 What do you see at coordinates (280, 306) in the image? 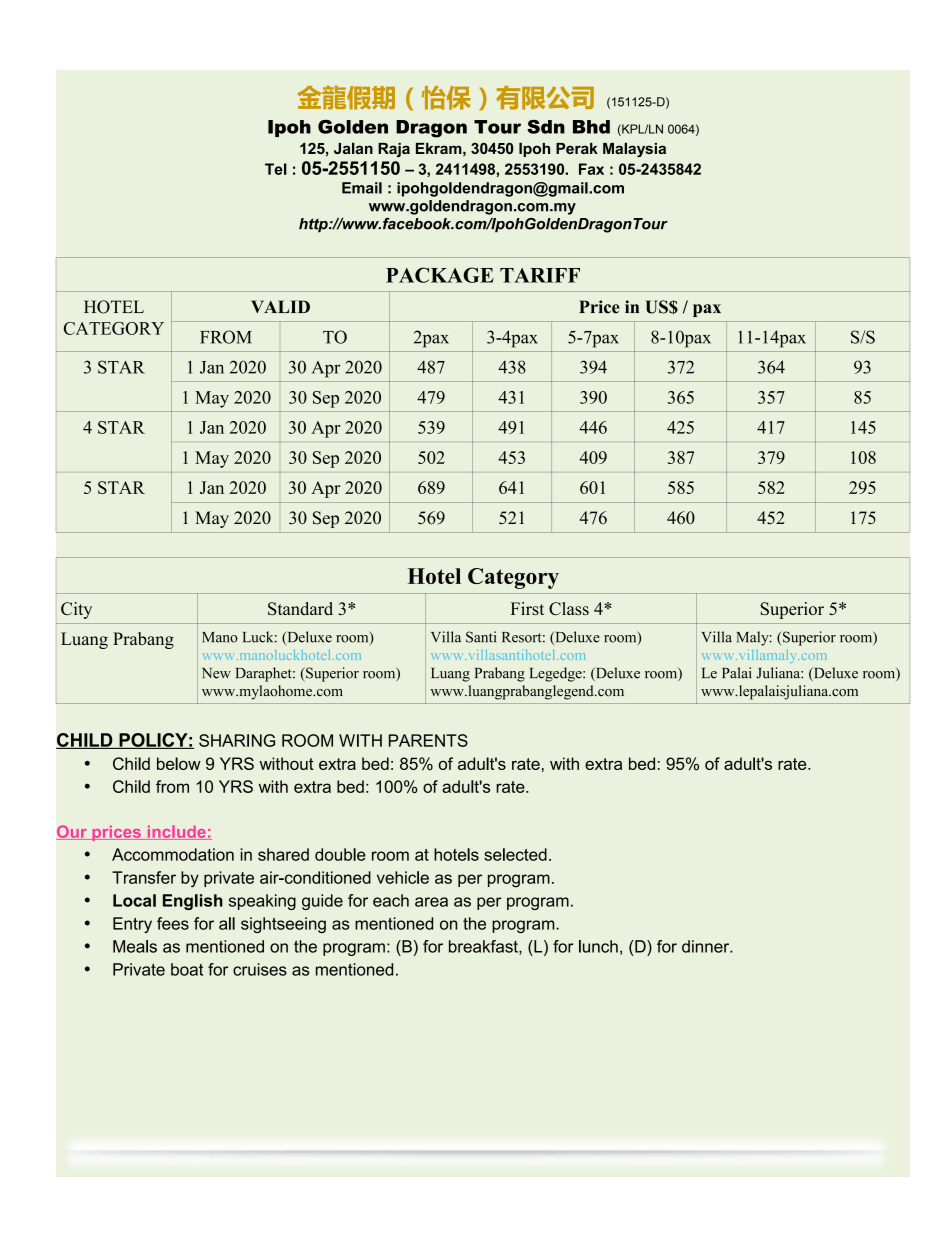
I see `VALID` at bounding box center [280, 306].
